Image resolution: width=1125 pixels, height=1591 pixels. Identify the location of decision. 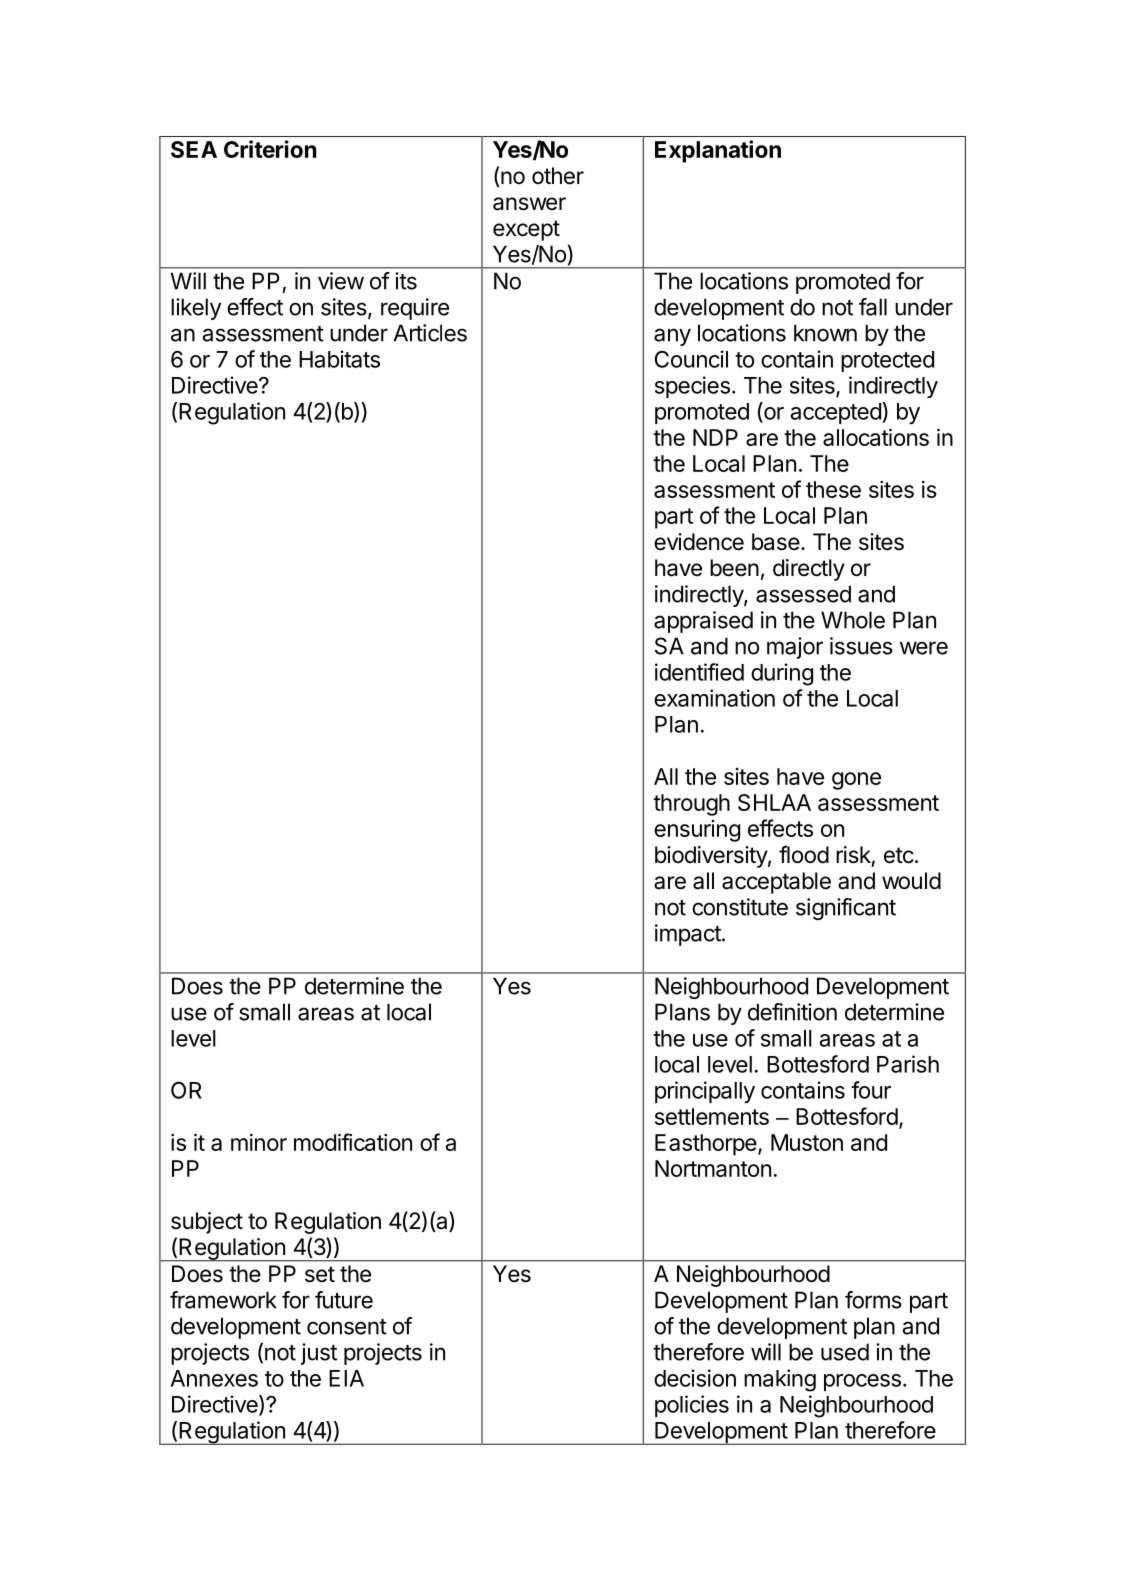
(695, 1378).
